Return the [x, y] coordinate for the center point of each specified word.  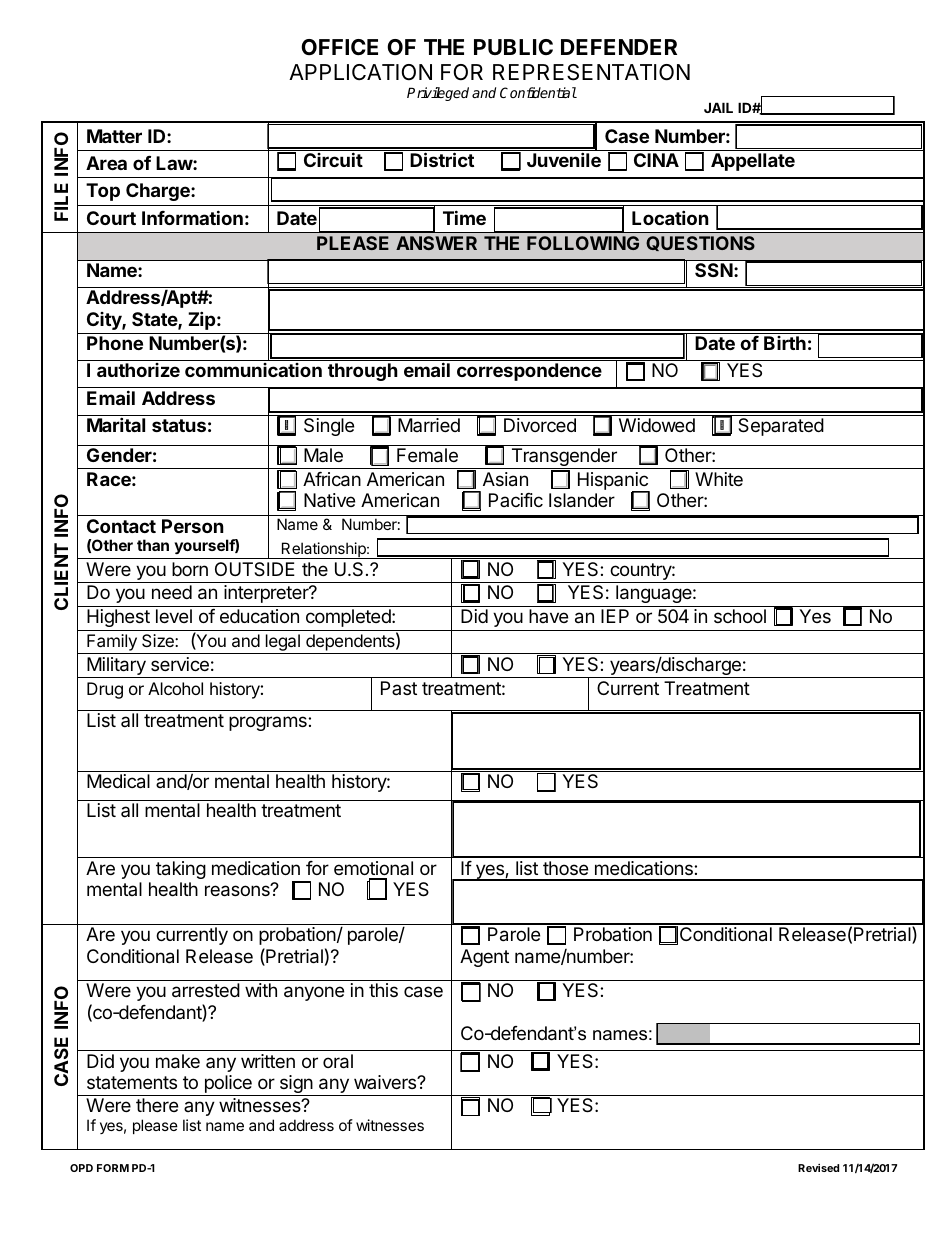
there [157, 1105]
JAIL [718, 107]
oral [338, 1061]
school [740, 616]
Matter [114, 136]
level [174, 616]
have [548, 616]
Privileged [438, 94]
